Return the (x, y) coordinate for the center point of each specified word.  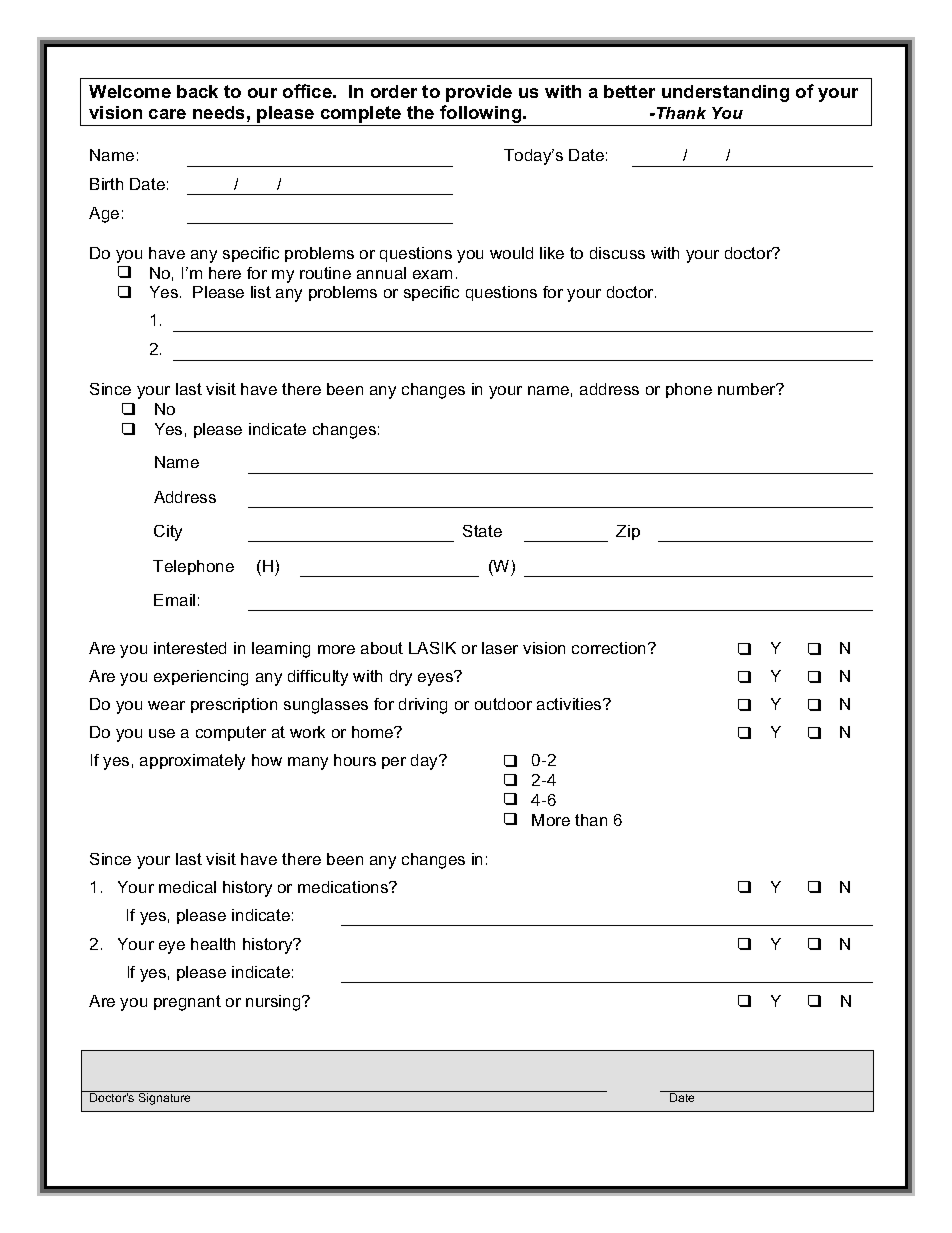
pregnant (187, 1003)
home (374, 732)
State (482, 531)
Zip (628, 532)
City (168, 533)
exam (432, 274)
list (261, 292)
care (167, 114)
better (629, 91)
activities (570, 704)
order (394, 91)
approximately (192, 762)
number (748, 389)
